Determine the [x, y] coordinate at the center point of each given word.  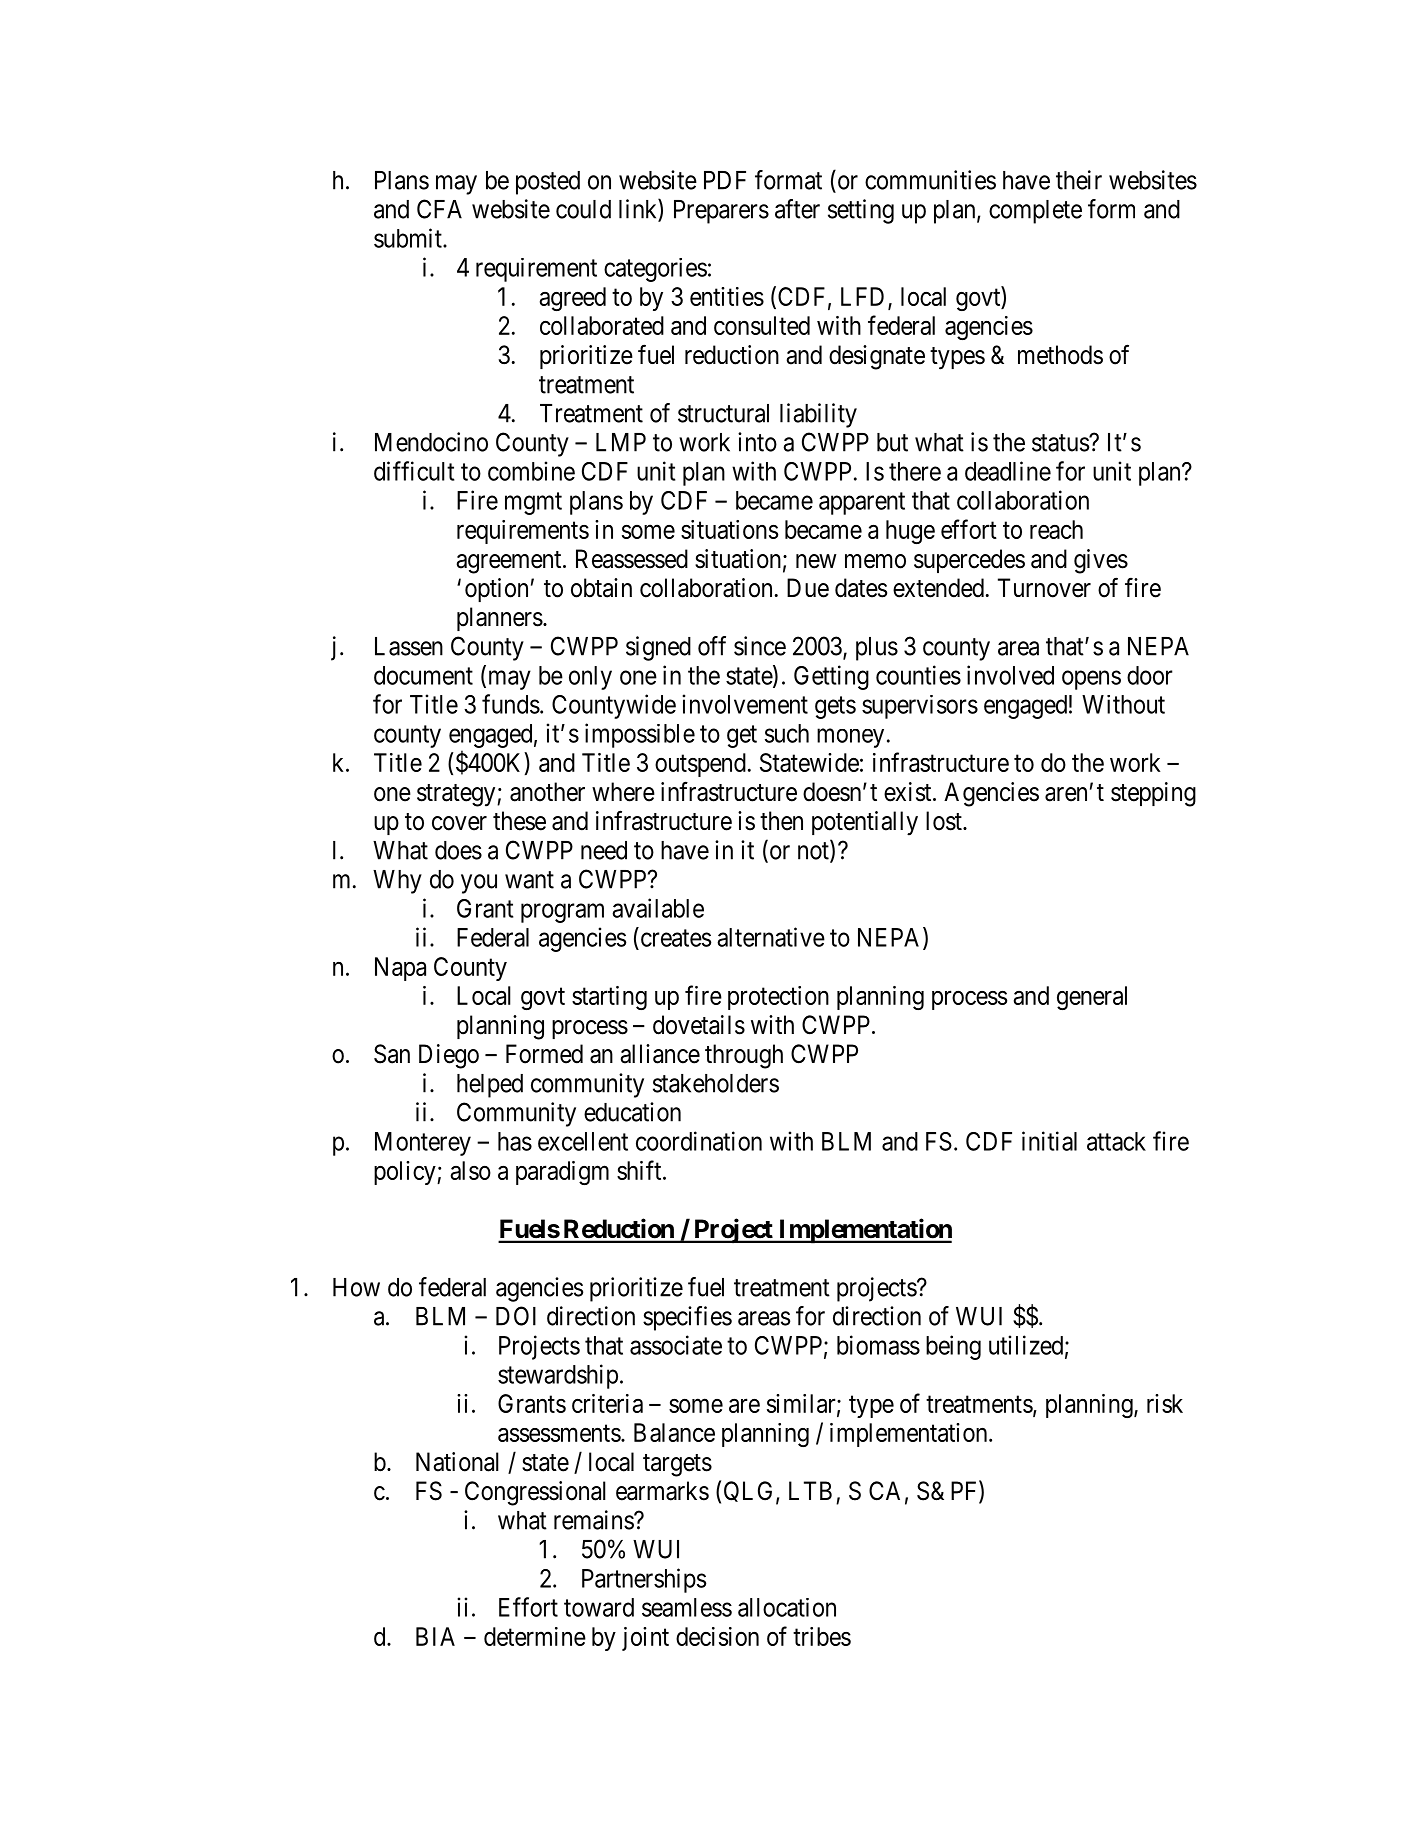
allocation [787, 1607]
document [423, 675]
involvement [745, 704]
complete [1035, 212]
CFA [439, 209]
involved [1010, 675]
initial [1049, 1141]
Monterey [423, 1144]
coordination [699, 1141]
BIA [435, 1636]
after [797, 209]
